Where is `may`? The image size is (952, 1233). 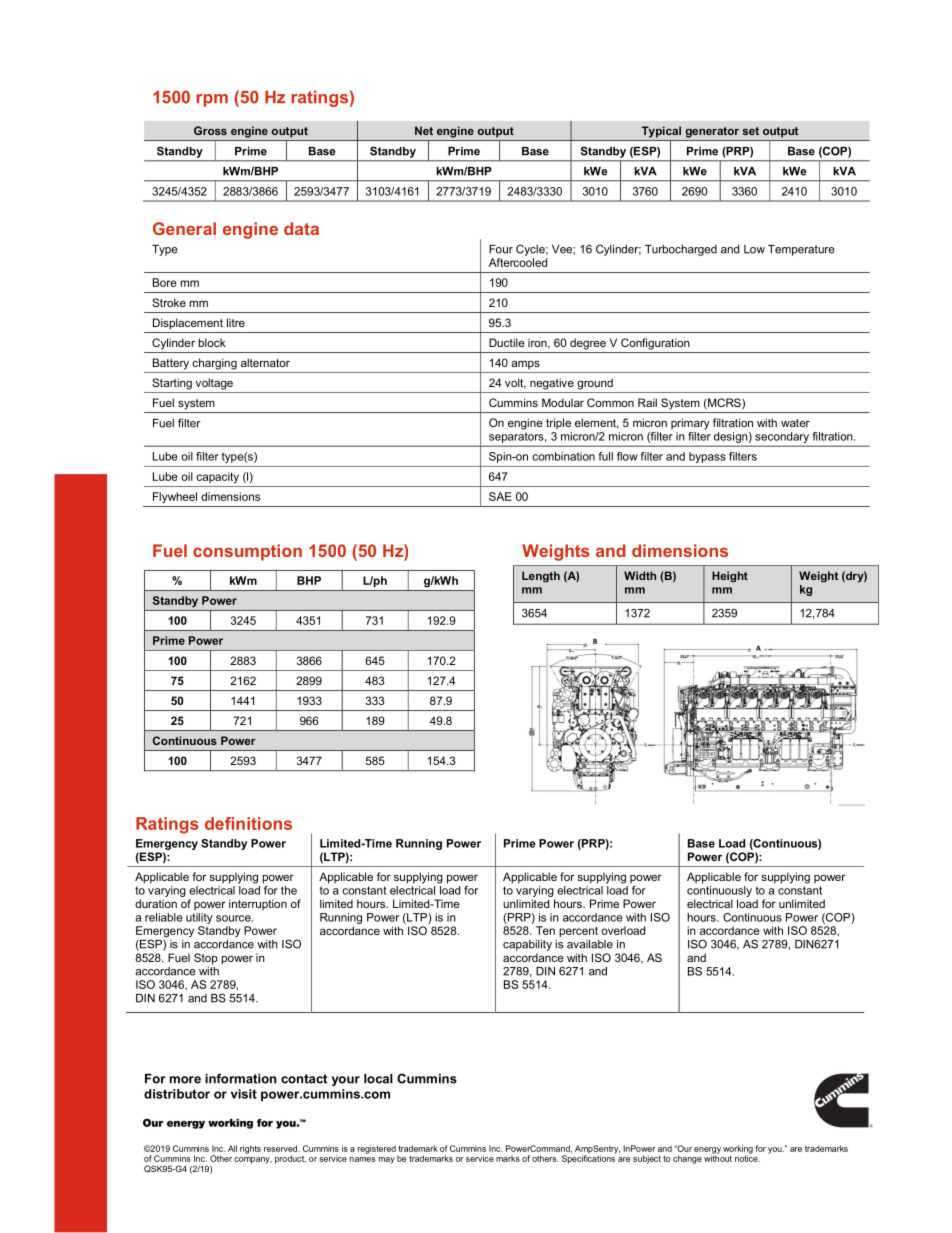 may is located at coordinates (387, 1160).
